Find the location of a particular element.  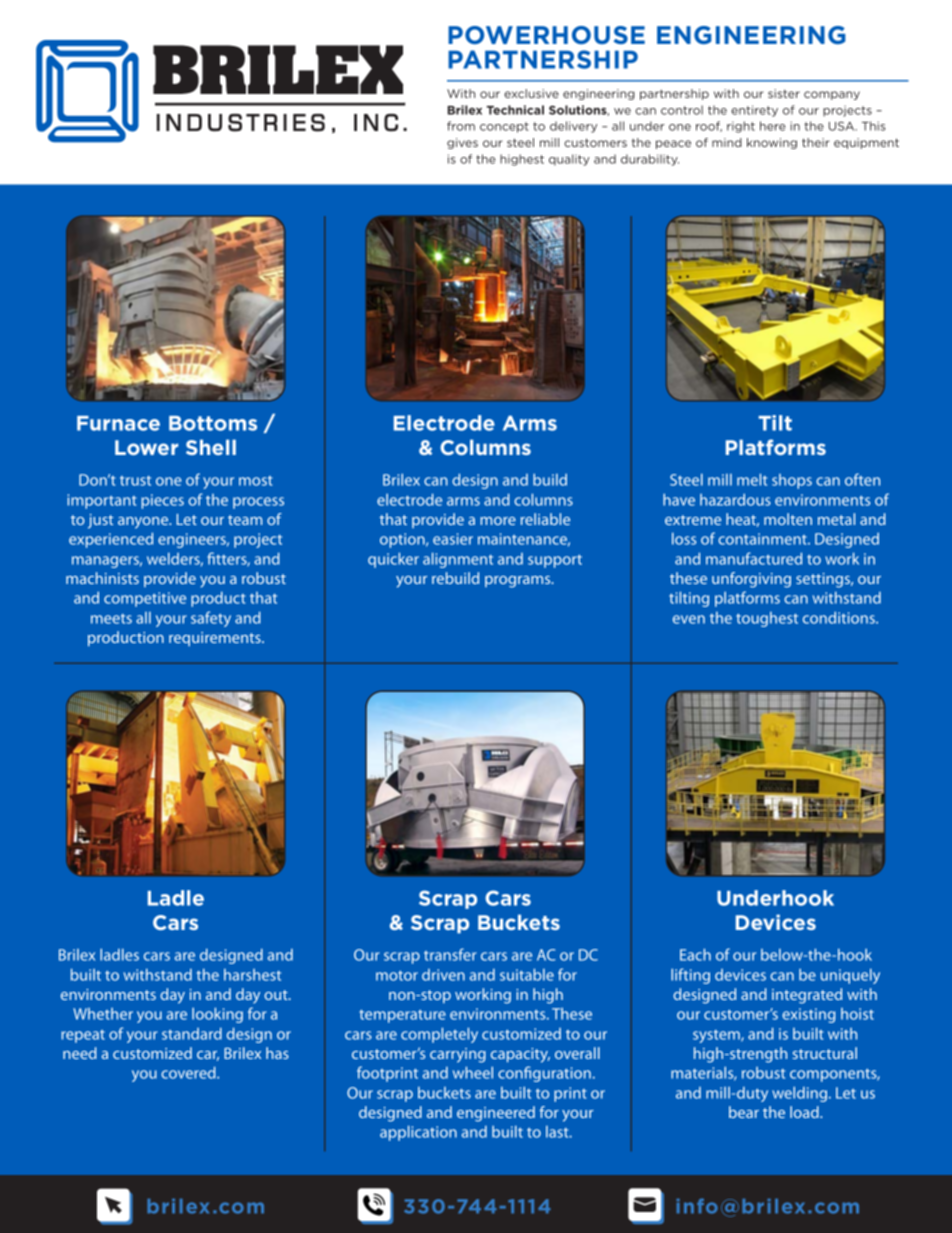

from is located at coordinates (461, 126).
